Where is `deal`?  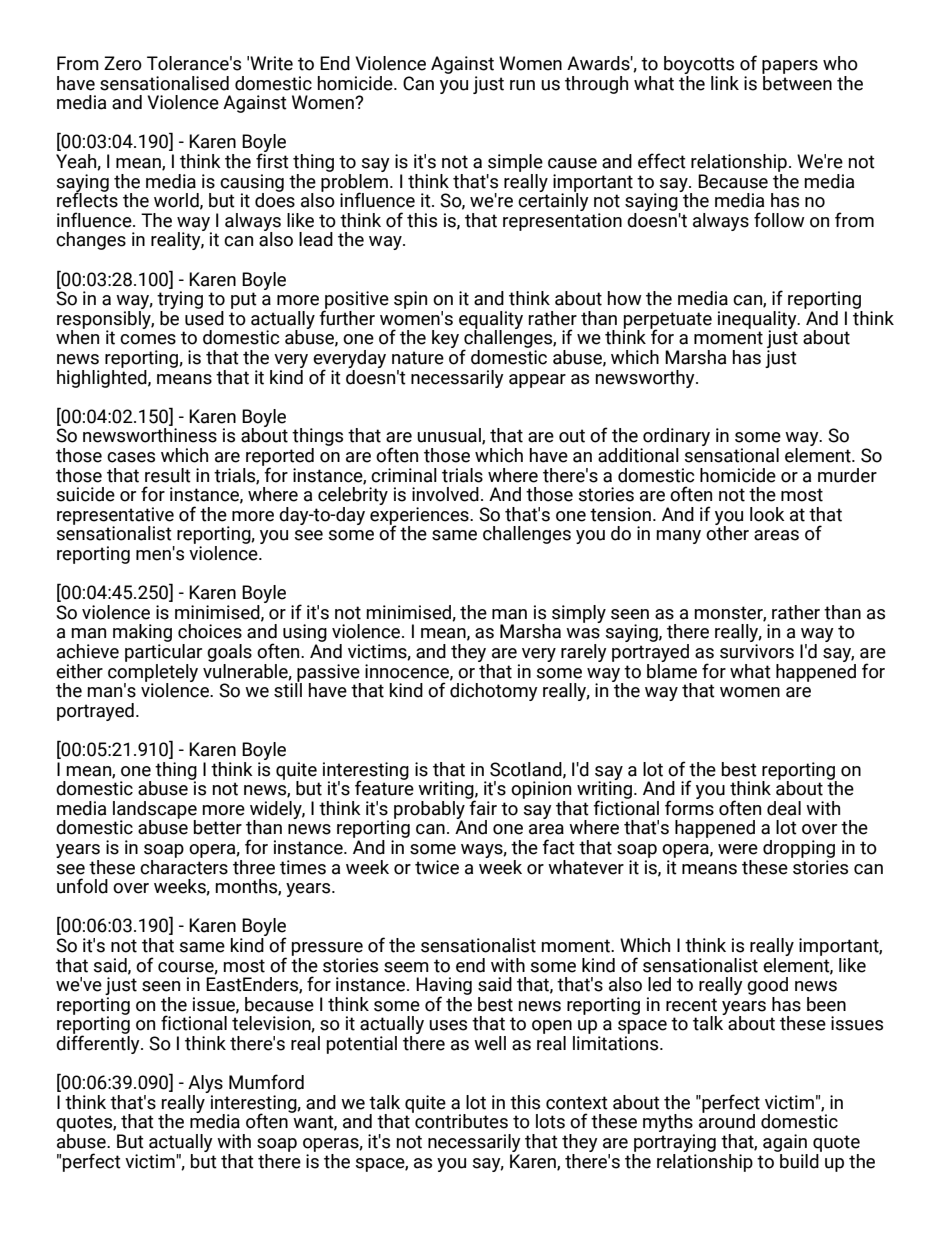
deal is located at coordinates (784, 808).
